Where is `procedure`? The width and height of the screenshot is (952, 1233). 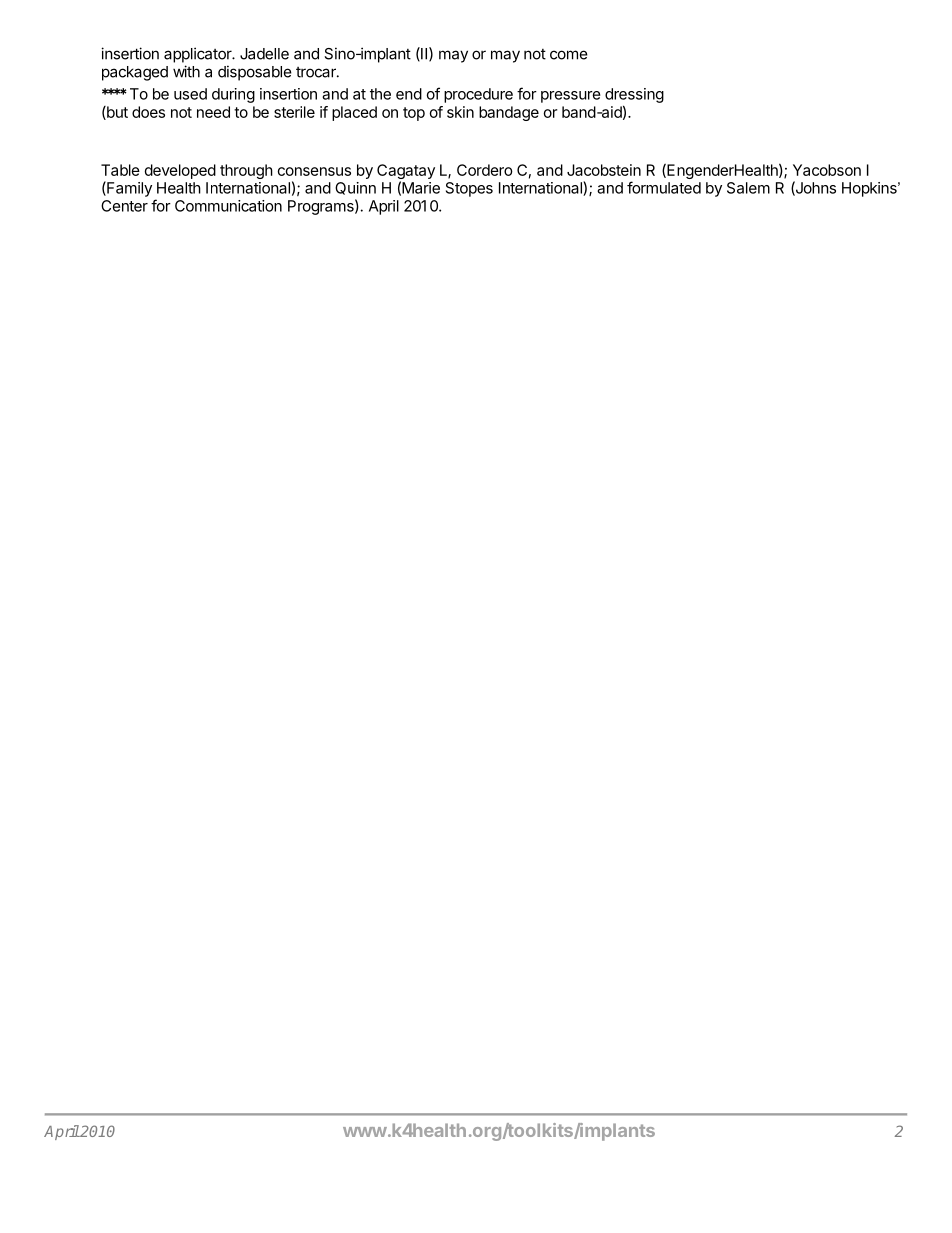 procedure is located at coordinates (478, 95).
